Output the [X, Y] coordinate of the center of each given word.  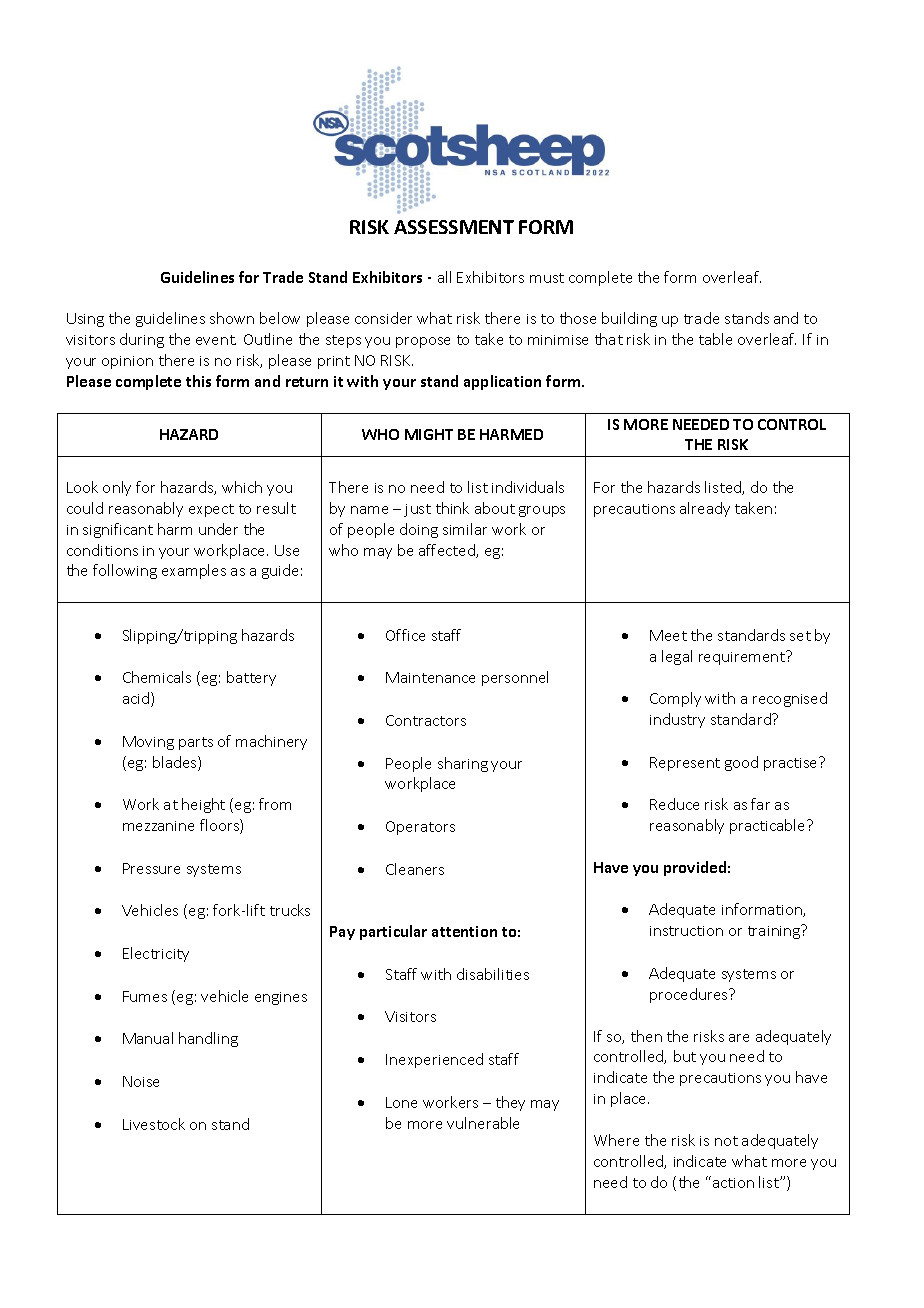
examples [194, 571]
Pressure [151, 868]
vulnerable [483, 1123]
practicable [769, 826]
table [715, 339]
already [705, 509]
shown [232, 318]
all [444, 277]
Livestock [154, 1124]
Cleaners [415, 869]
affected [448, 551]
